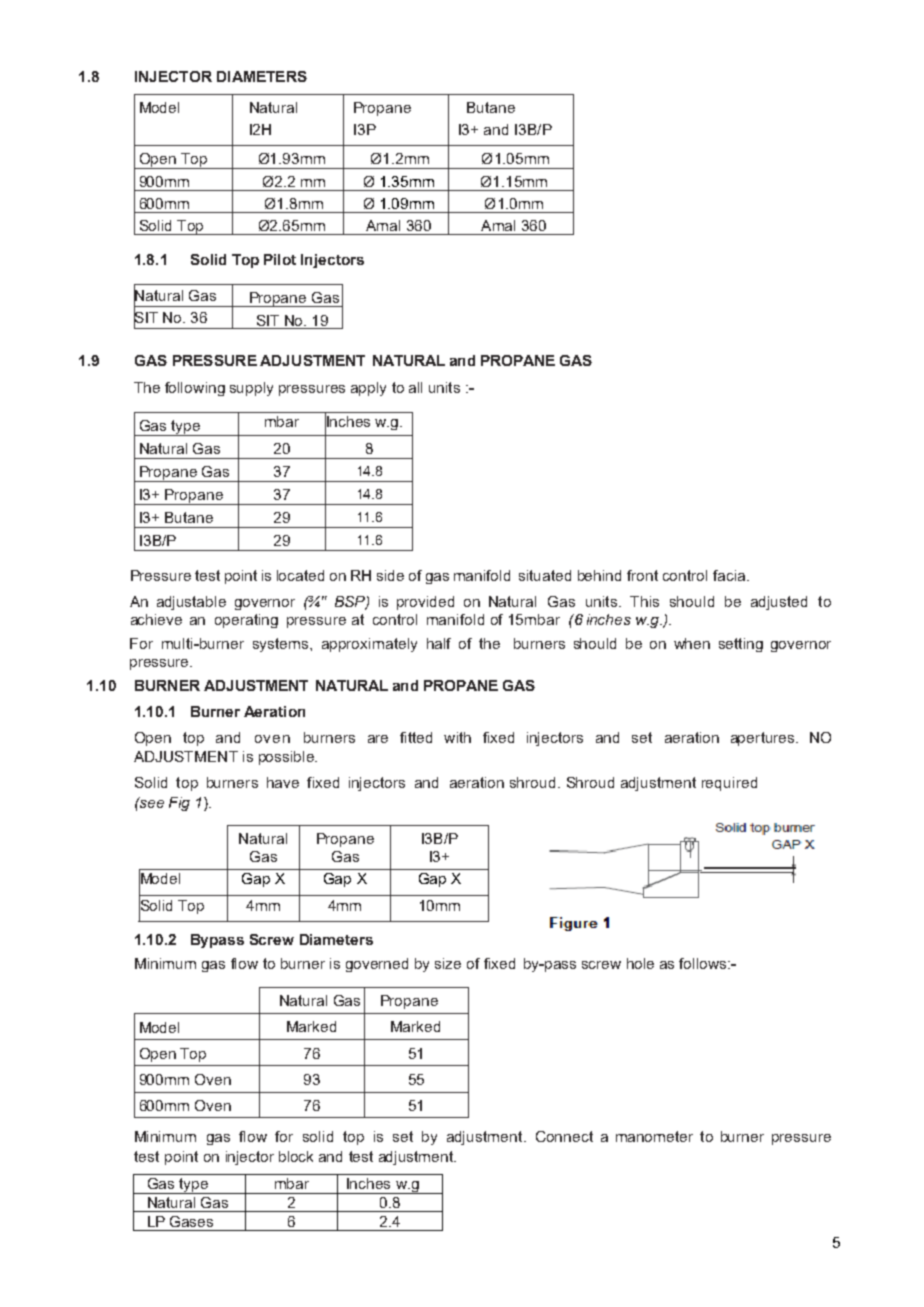 The height and width of the screenshot is (1307, 924). I want to click on size, so click(448, 963).
